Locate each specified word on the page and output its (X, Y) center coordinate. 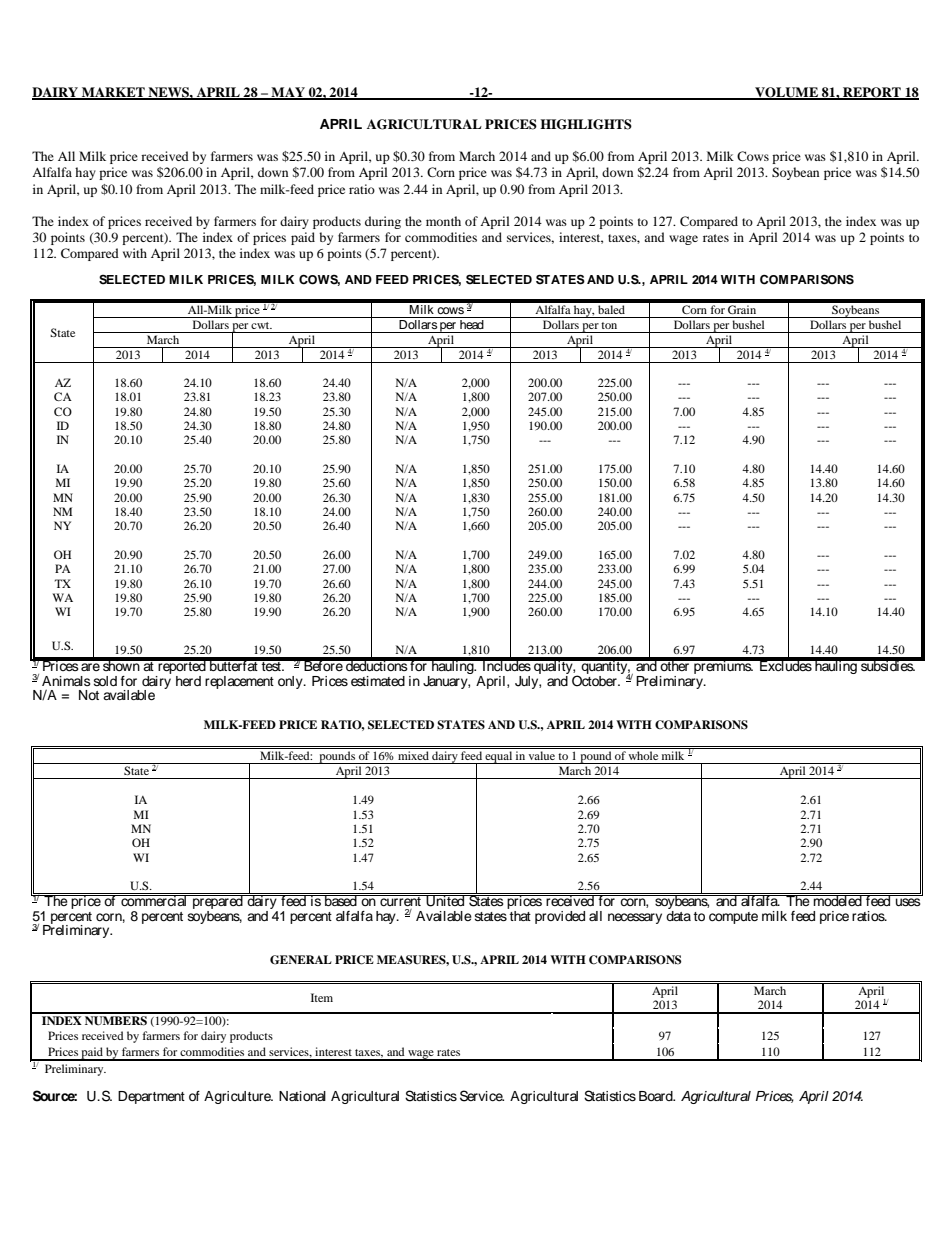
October (595, 680)
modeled (838, 900)
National (302, 1096)
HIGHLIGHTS (586, 124)
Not (89, 695)
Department (151, 1097)
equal (499, 757)
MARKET (113, 93)
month (443, 221)
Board (657, 1096)
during (383, 222)
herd (188, 681)
